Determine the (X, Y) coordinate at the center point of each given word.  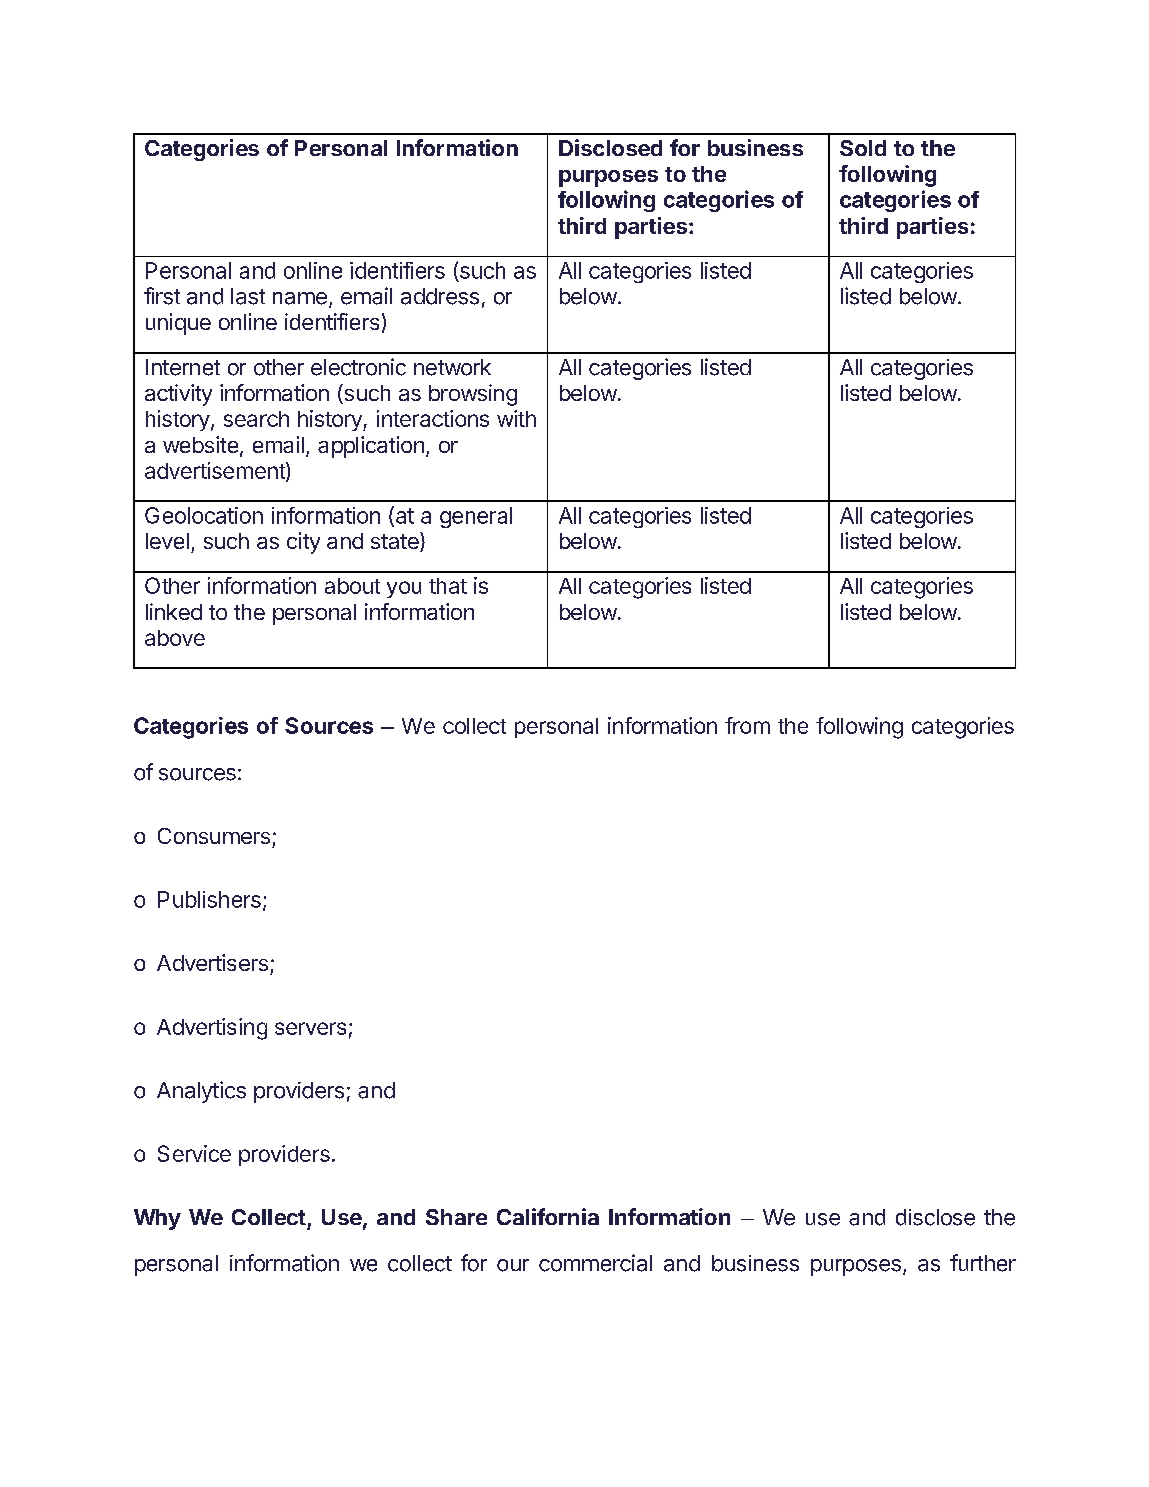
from (747, 725)
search (256, 419)
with (516, 418)
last (248, 296)
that (448, 586)
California (548, 1216)
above (175, 638)
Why (157, 1219)
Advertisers (212, 962)
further (983, 1263)
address (440, 296)
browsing (473, 395)
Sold (863, 148)
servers (310, 1028)
